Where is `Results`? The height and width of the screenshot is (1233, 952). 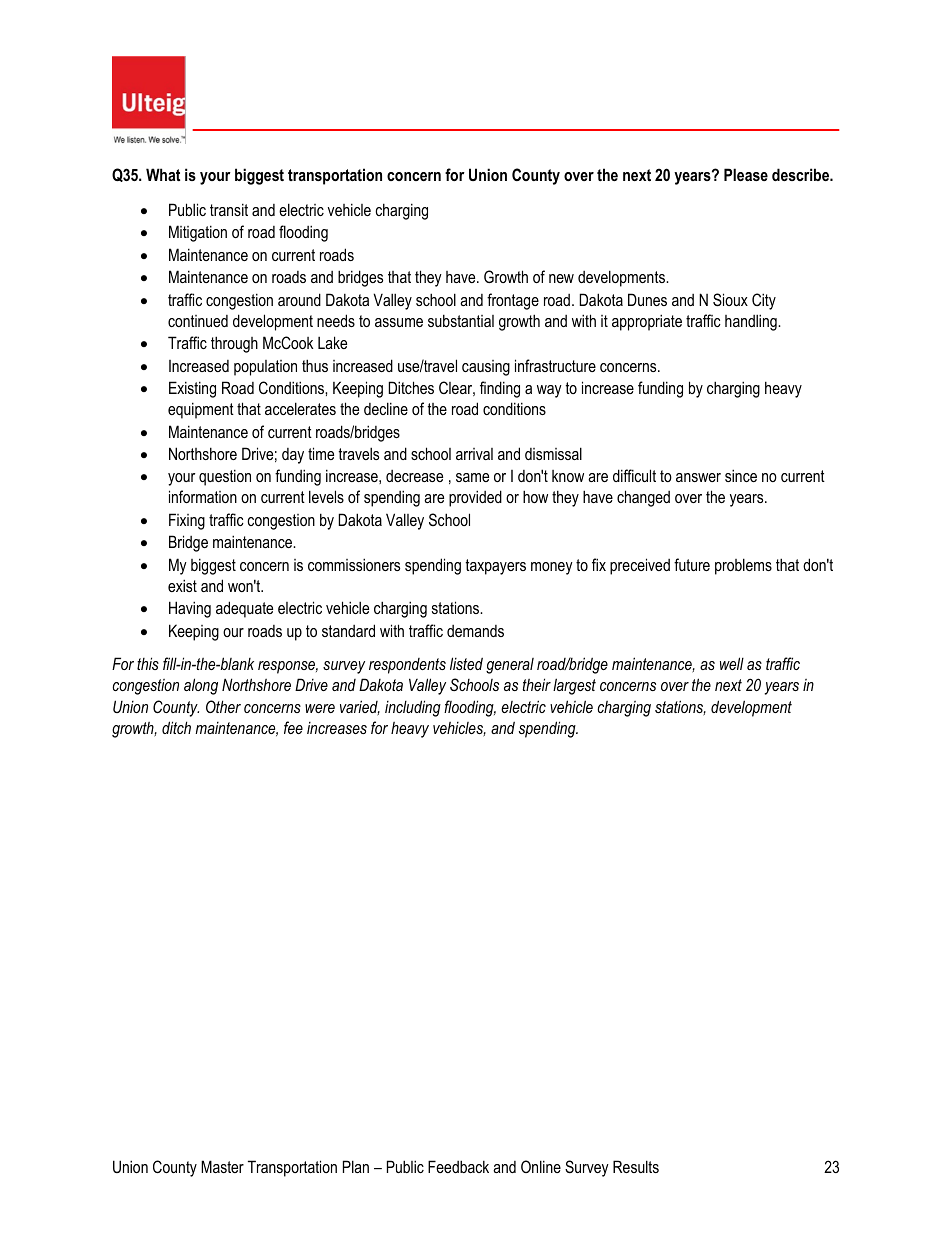
Results is located at coordinates (636, 1166).
